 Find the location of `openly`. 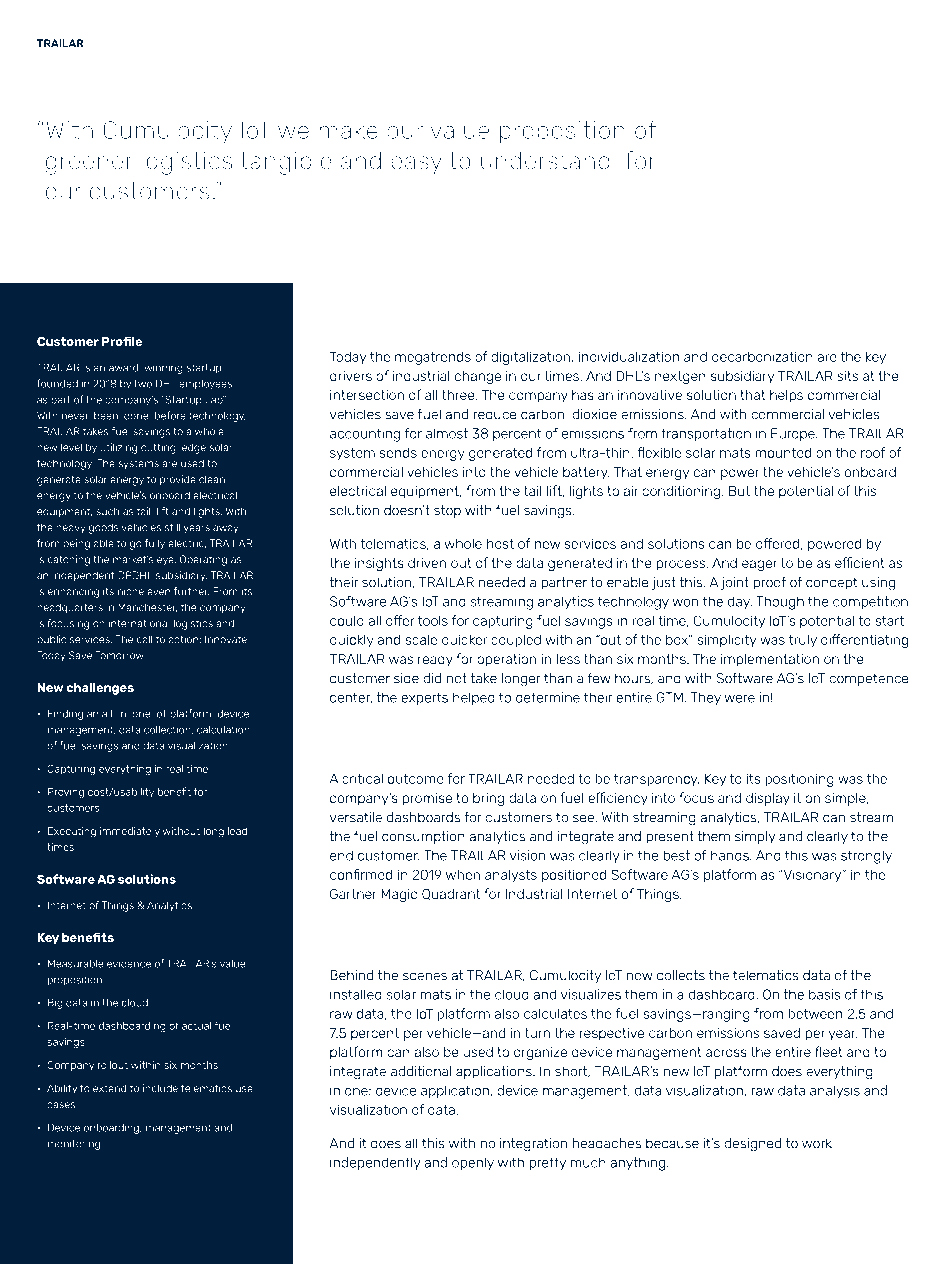

openly is located at coordinates (473, 1163).
